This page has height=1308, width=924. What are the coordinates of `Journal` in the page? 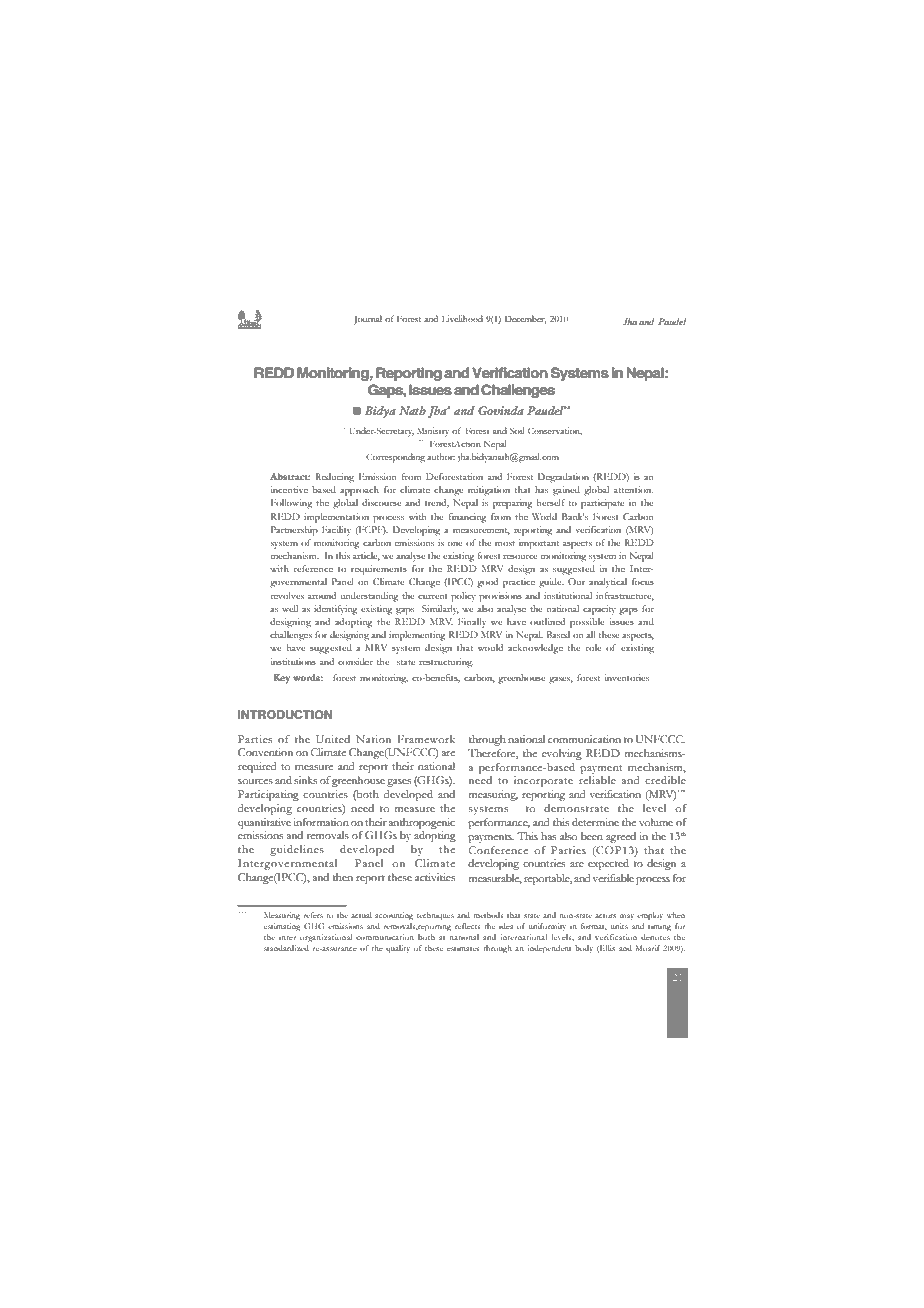 It's located at (367, 320).
